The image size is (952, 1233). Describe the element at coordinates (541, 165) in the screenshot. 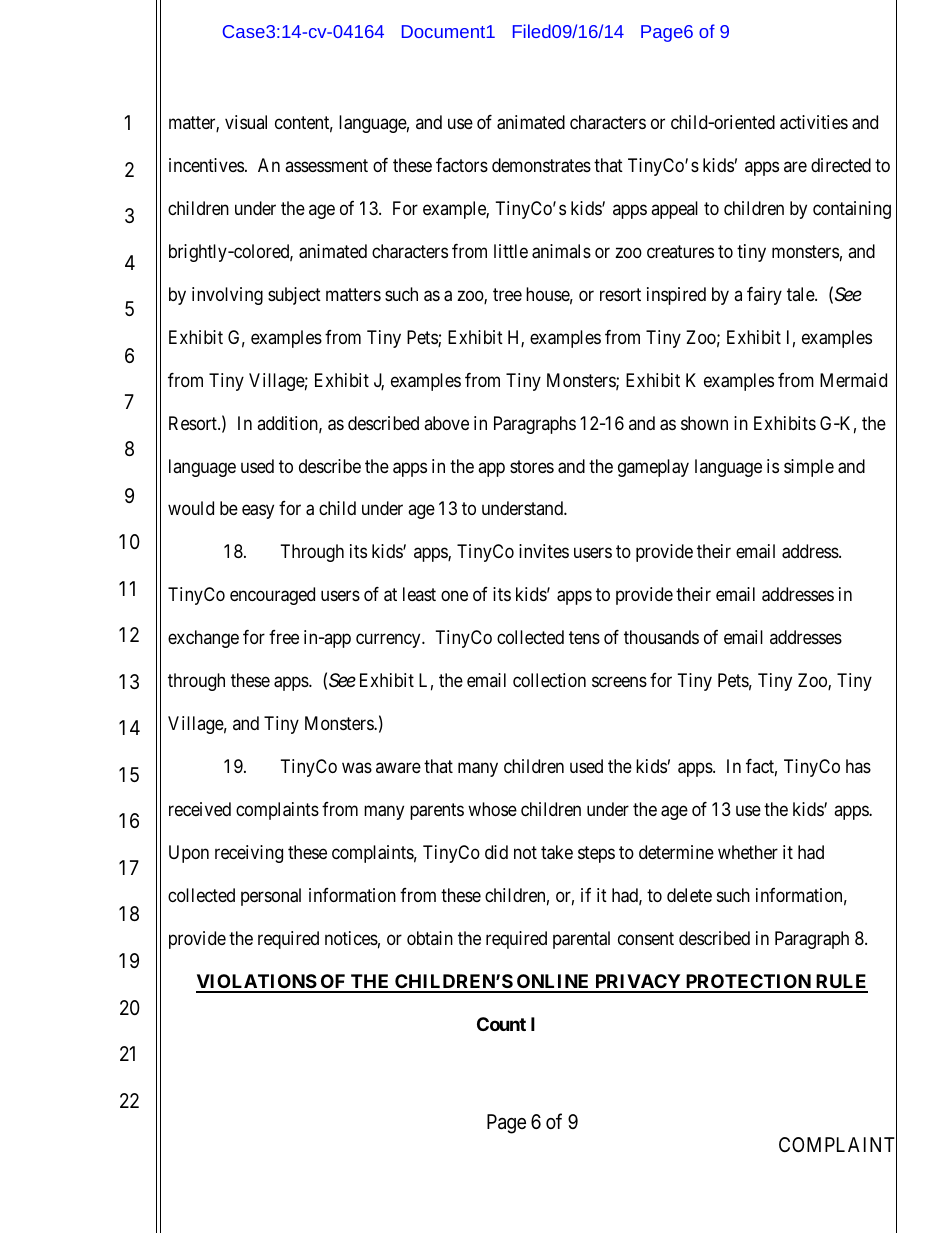

I see `demonstrates` at that location.
